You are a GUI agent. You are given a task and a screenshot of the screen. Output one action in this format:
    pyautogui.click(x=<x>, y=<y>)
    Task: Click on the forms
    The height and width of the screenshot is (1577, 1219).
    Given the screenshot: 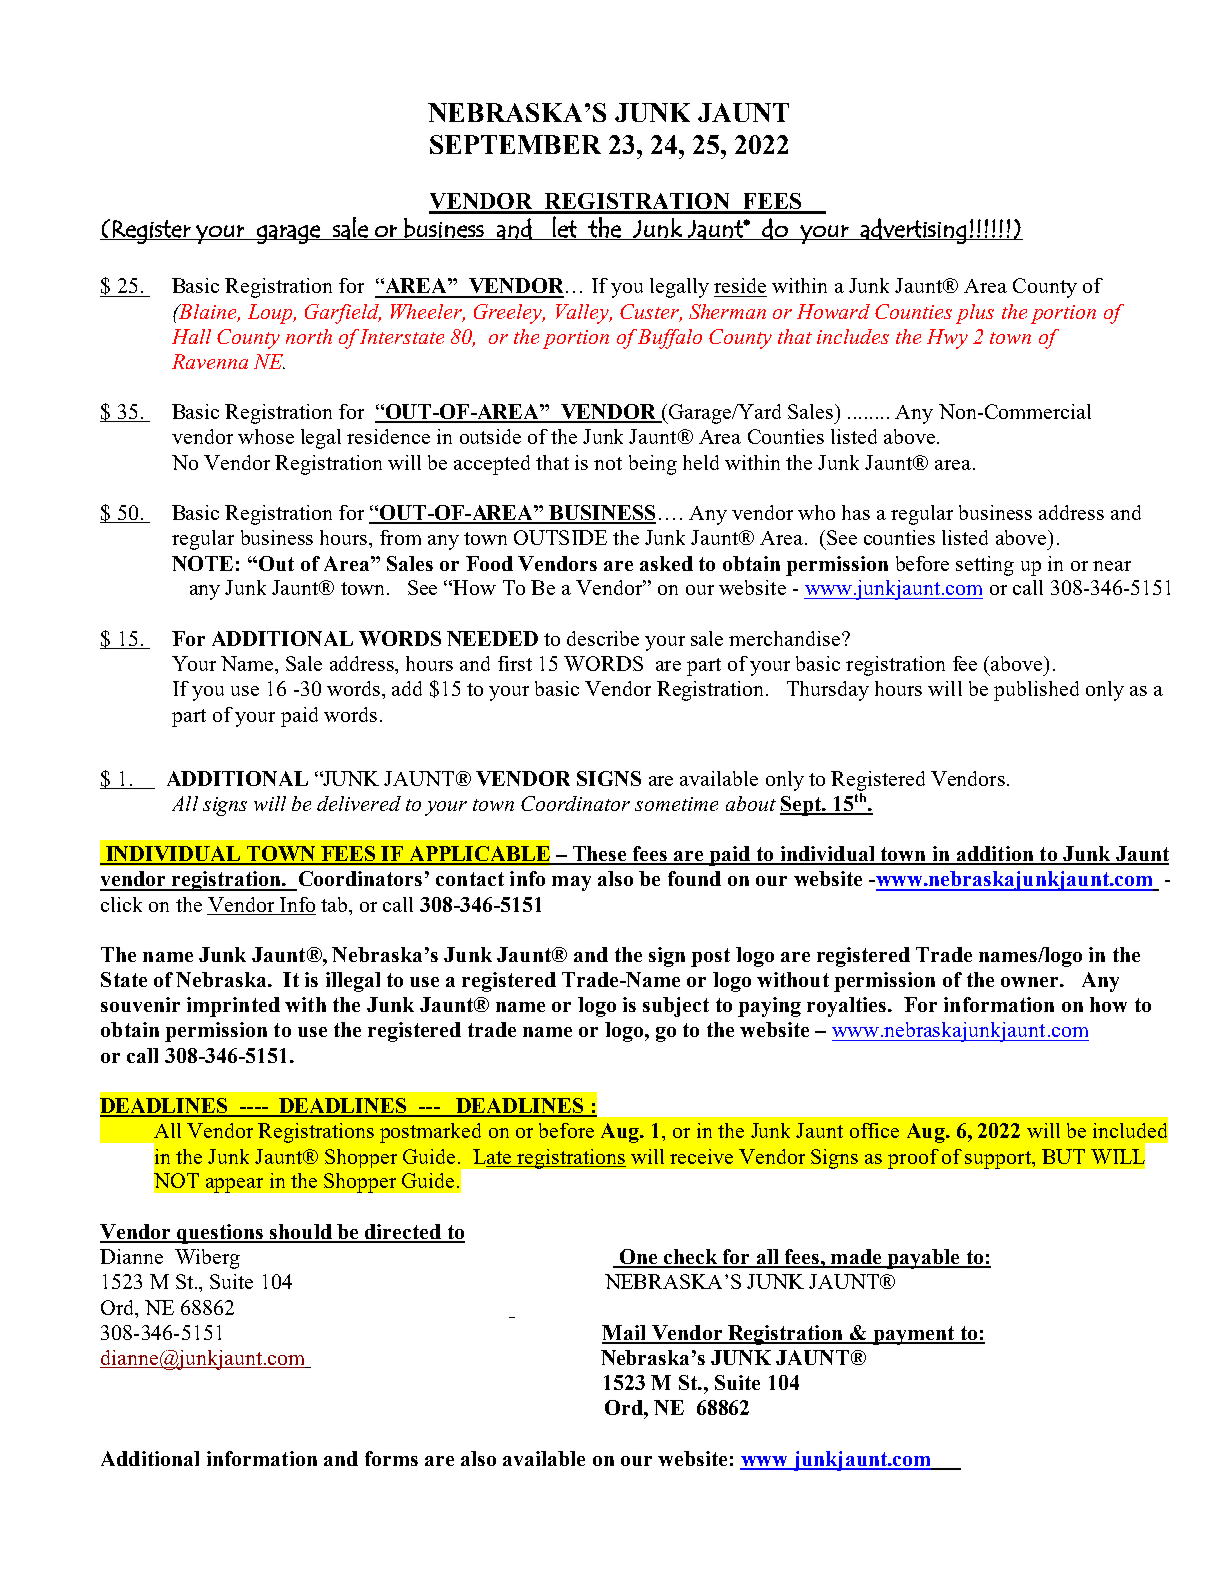 What is the action you would take?
    pyautogui.click(x=391, y=1458)
